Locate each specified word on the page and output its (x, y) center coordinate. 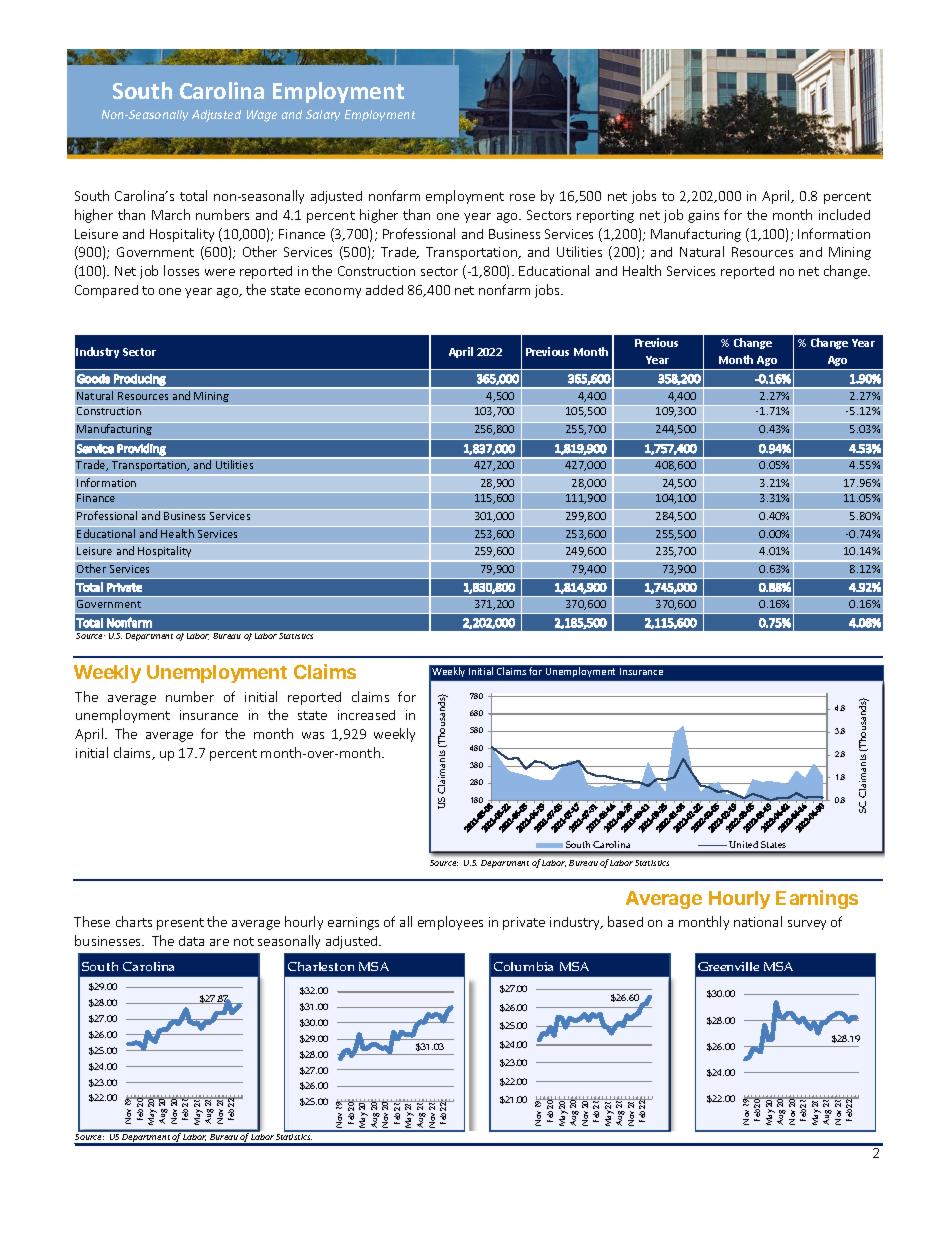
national (758, 921)
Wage (262, 116)
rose (522, 197)
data (191, 941)
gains (703, 216)
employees (450, 923)
